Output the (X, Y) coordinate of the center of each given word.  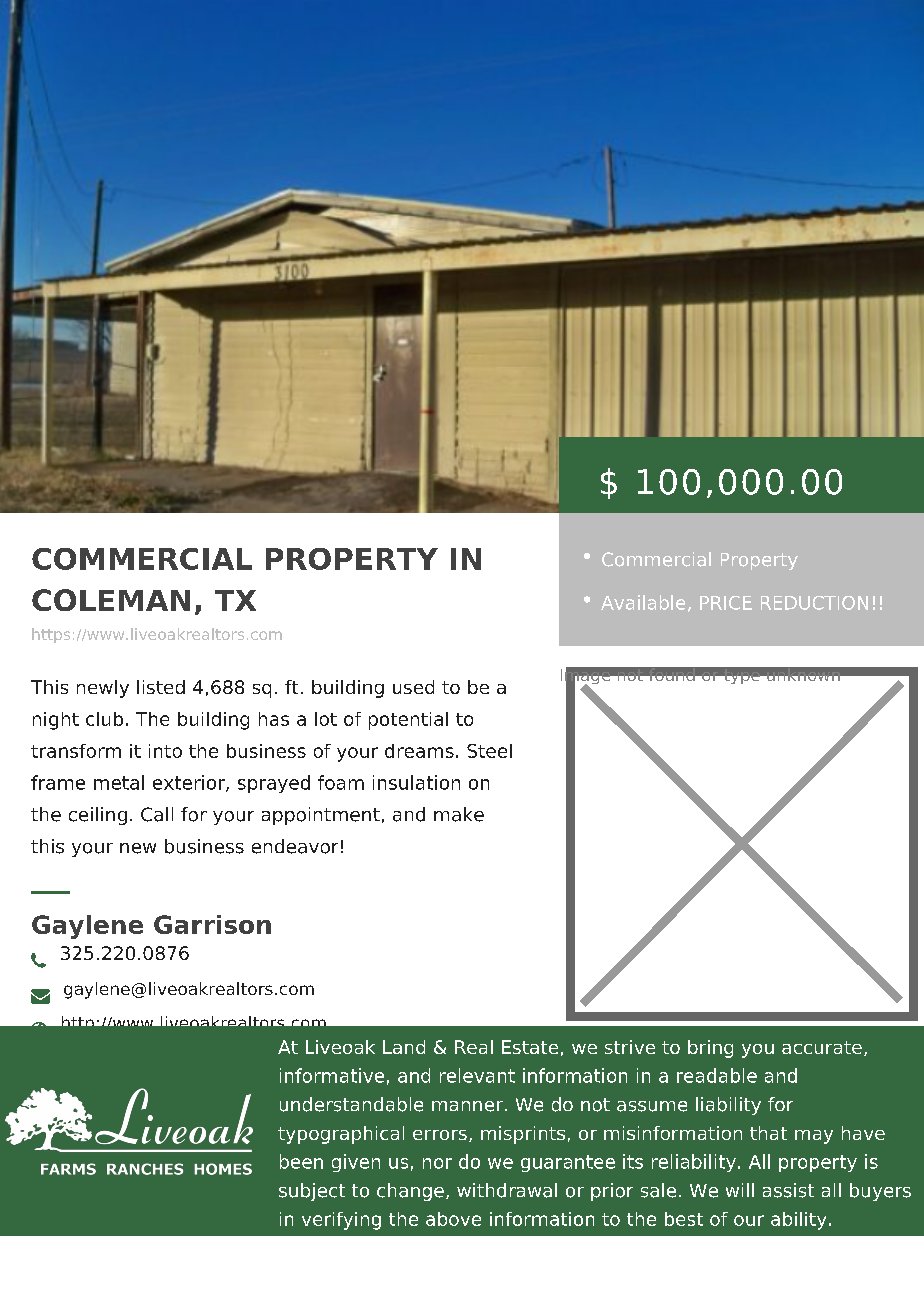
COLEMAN (111, 600)
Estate (530, 1047)
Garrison (212, 924)
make (459, 814)
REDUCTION (814, 603)
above (453, 1219)
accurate (822, 1047)
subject (312, 1192)
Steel (489, 751)
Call (157, 814)
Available (643, 602)
